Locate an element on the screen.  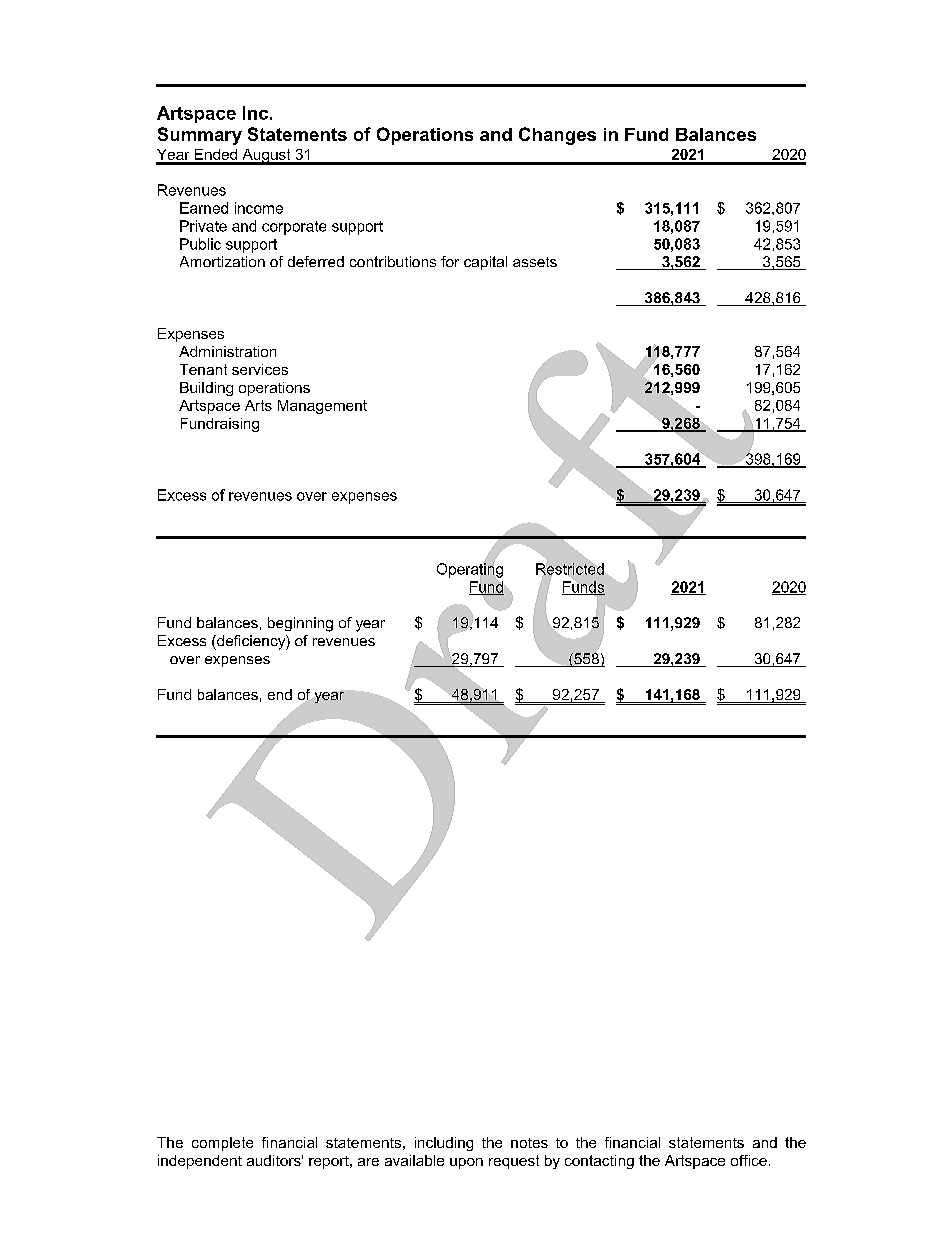
capital is located at coordinates (485, 263).
